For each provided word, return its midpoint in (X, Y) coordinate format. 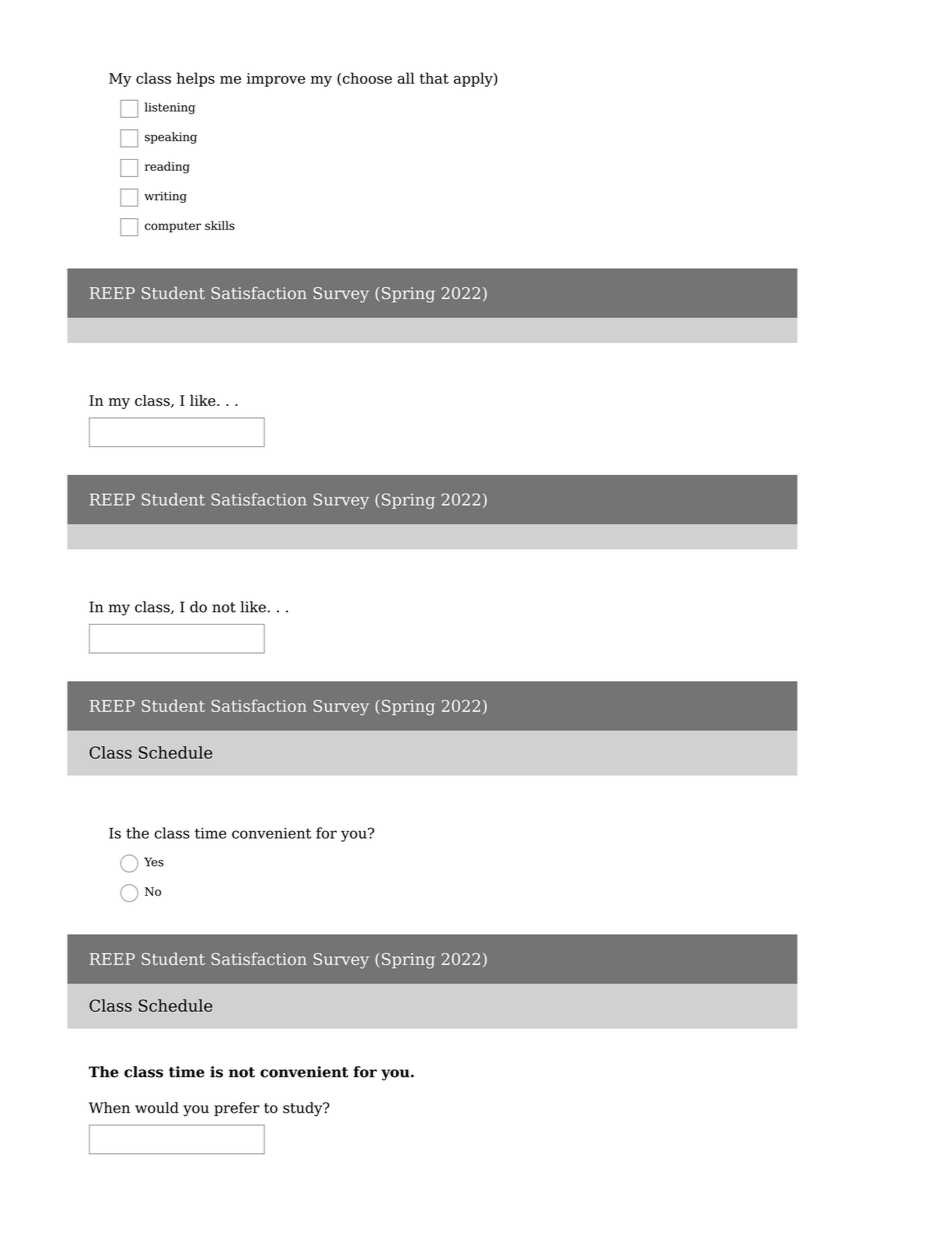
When (109, 1108)
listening (170, 108)
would (157, 1108)
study (304, 1109)
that (434, 78)
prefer (237, 1109)
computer (173, 227)
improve (276, 80)
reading (167, 167)
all (406, 78)
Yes (154, 862)
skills (220, 225)
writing (165, 197)
